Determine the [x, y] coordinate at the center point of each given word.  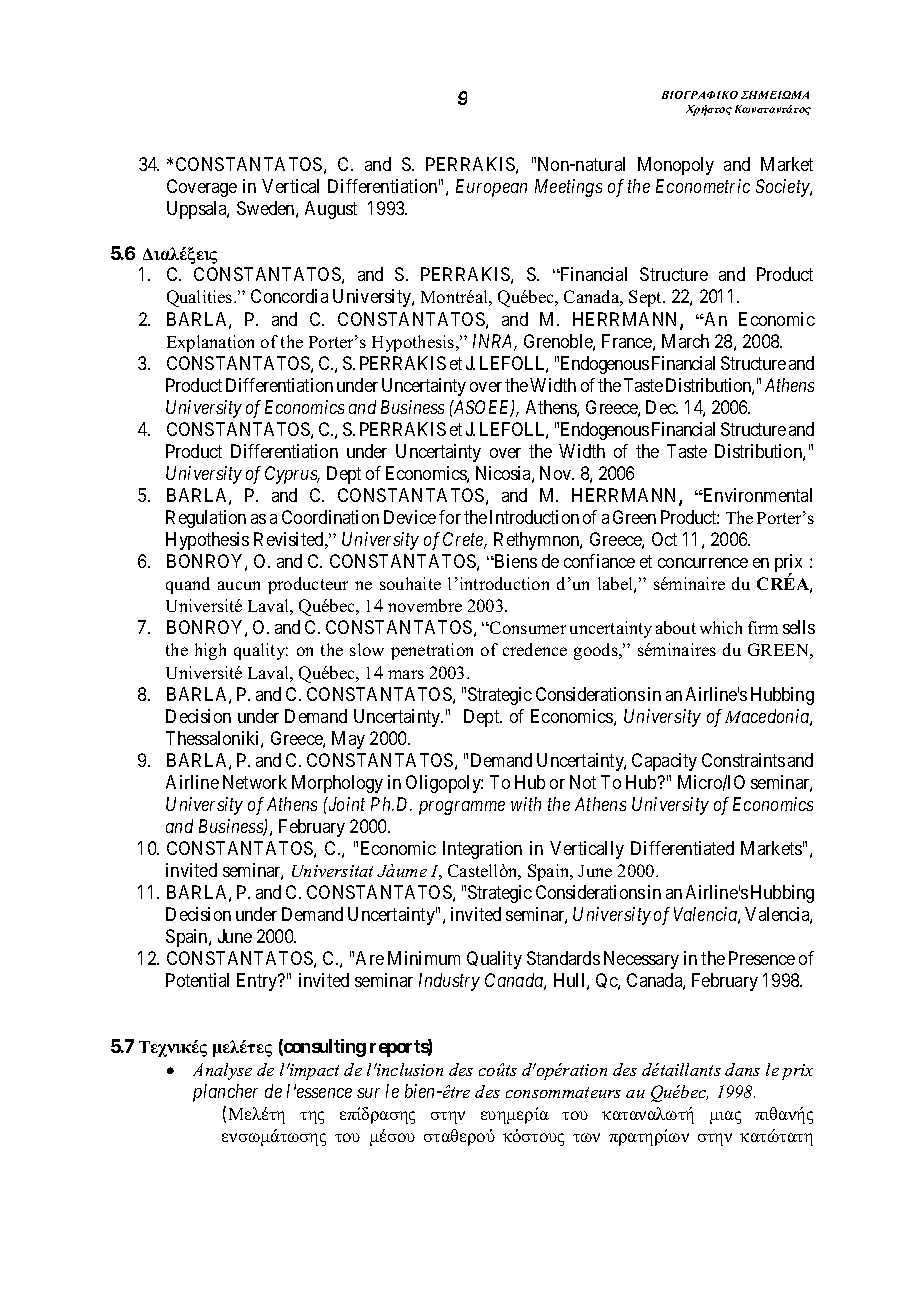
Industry [449, 982]
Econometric [703, 186]
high [210, 651]
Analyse [222, 1071]
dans [742, 1069]
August [331, 210]
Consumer [527, 627]
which [721, 627]
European [491, 188]
